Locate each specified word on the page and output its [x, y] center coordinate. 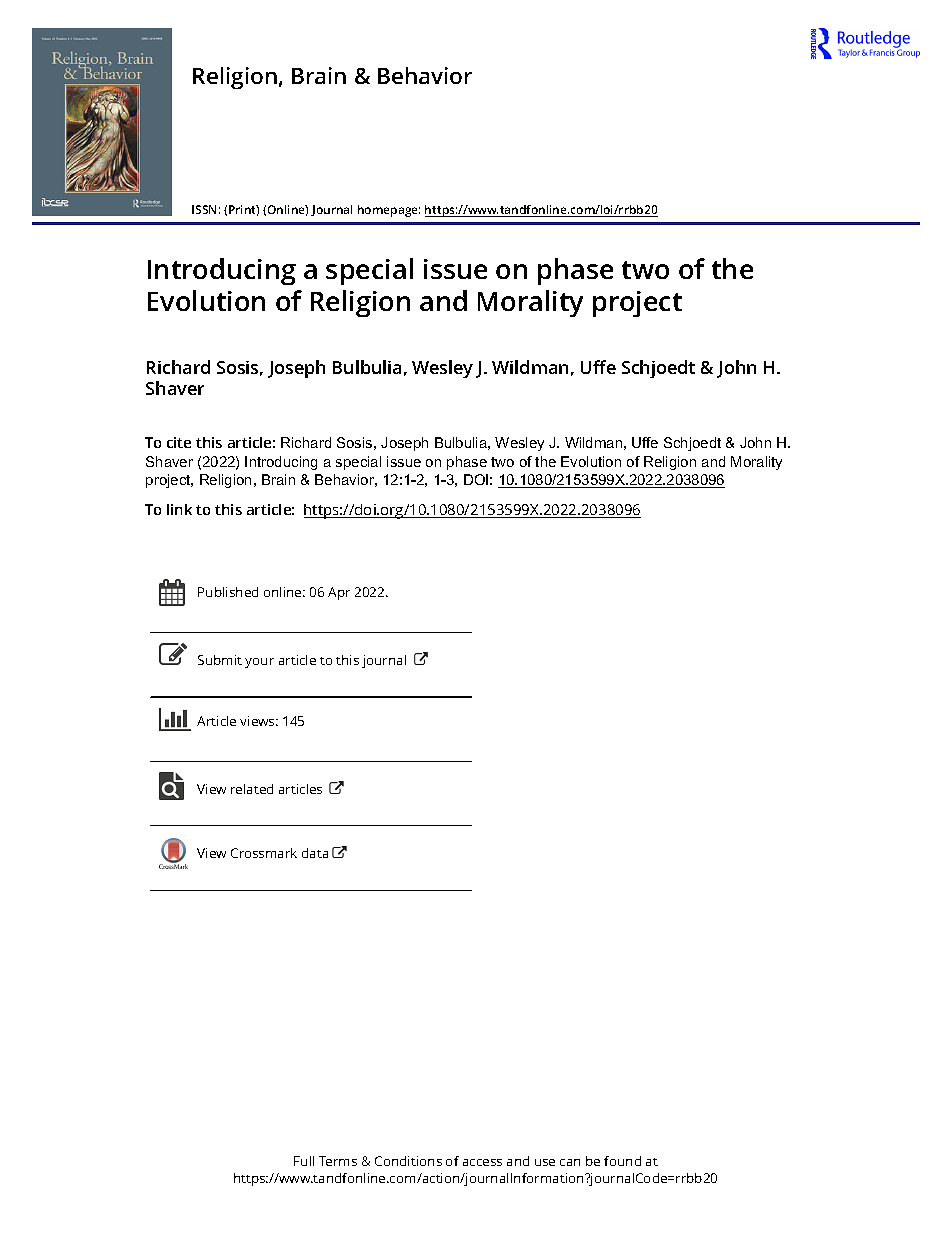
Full [304, 1161]
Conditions [408, 1161]
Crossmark [264, 853]
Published [228, 592]
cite [179, 442]
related [252, 789]
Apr [339, 593]
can [570, 1162]
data [315, 853]
